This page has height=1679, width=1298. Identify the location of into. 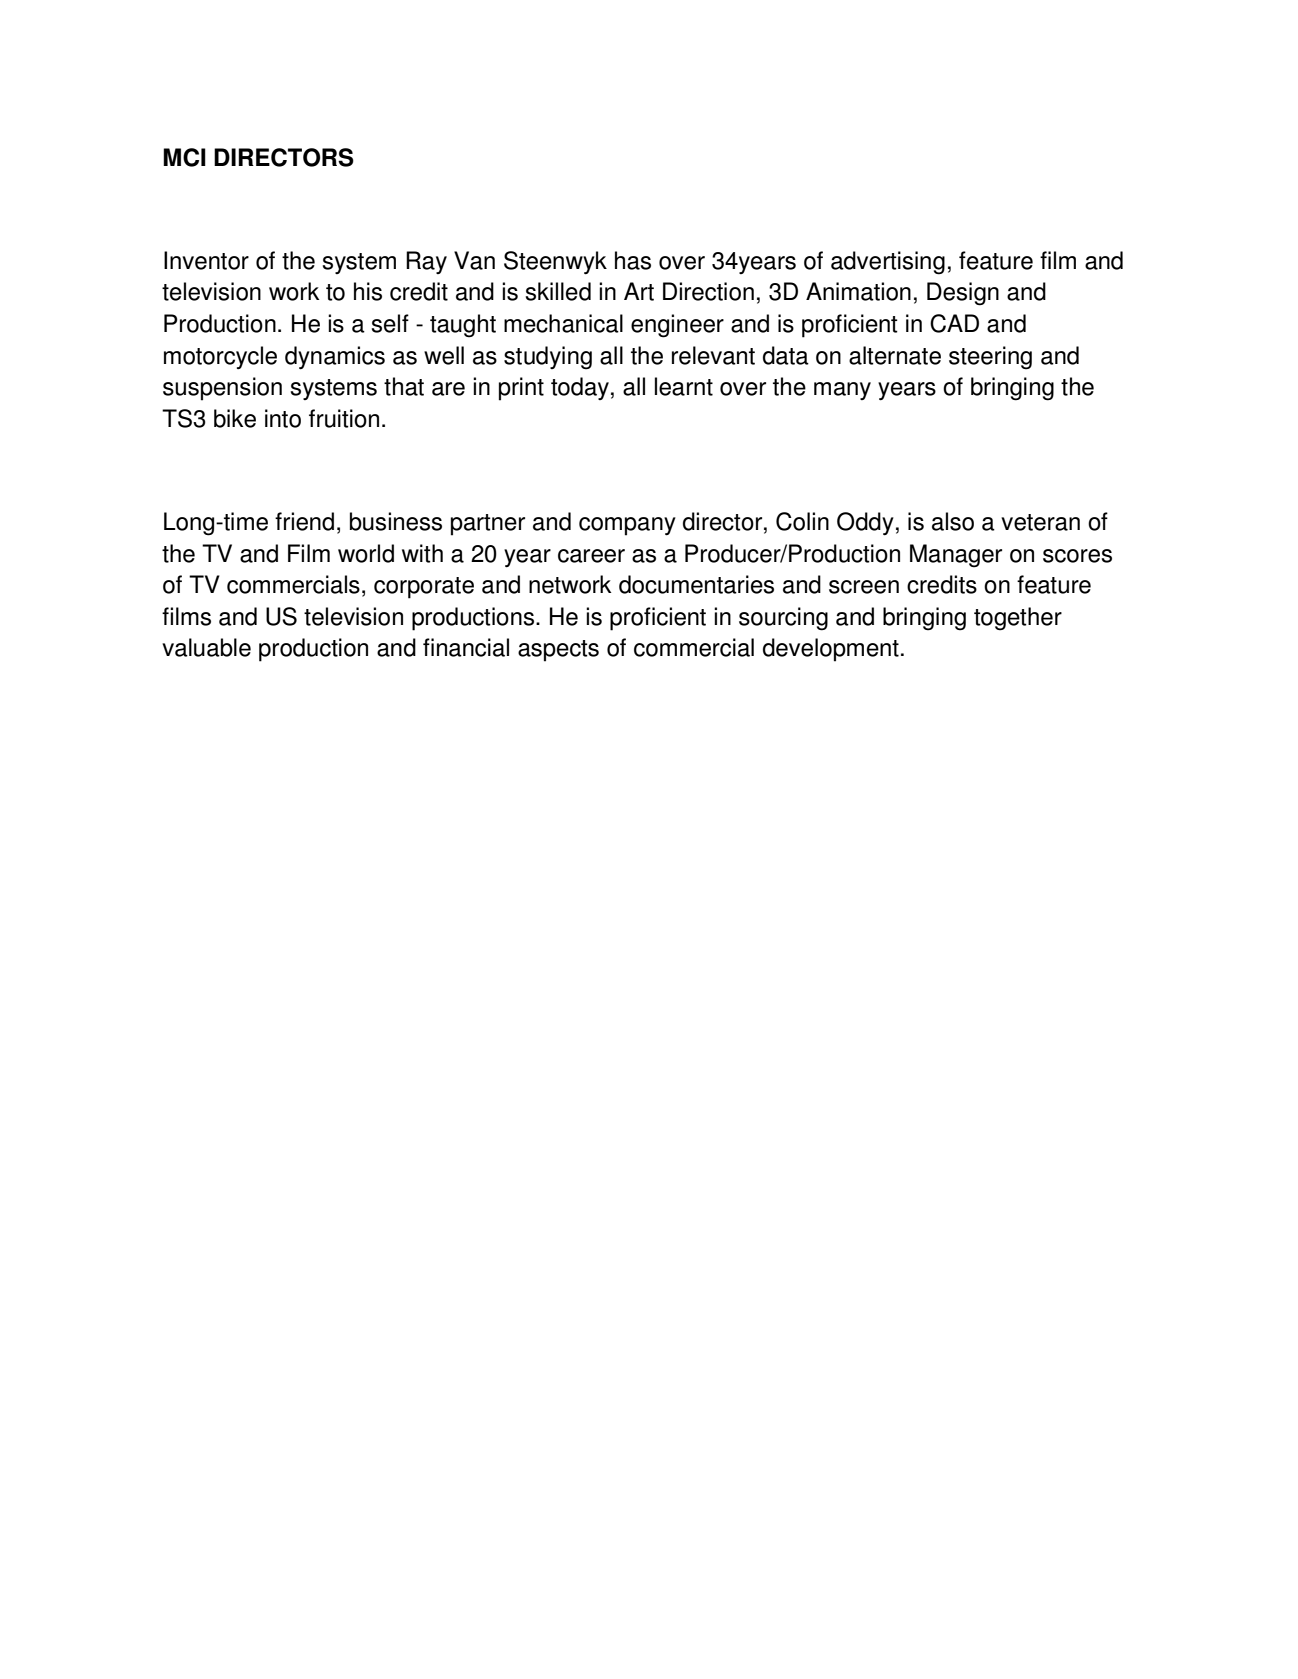
(283, 418).
